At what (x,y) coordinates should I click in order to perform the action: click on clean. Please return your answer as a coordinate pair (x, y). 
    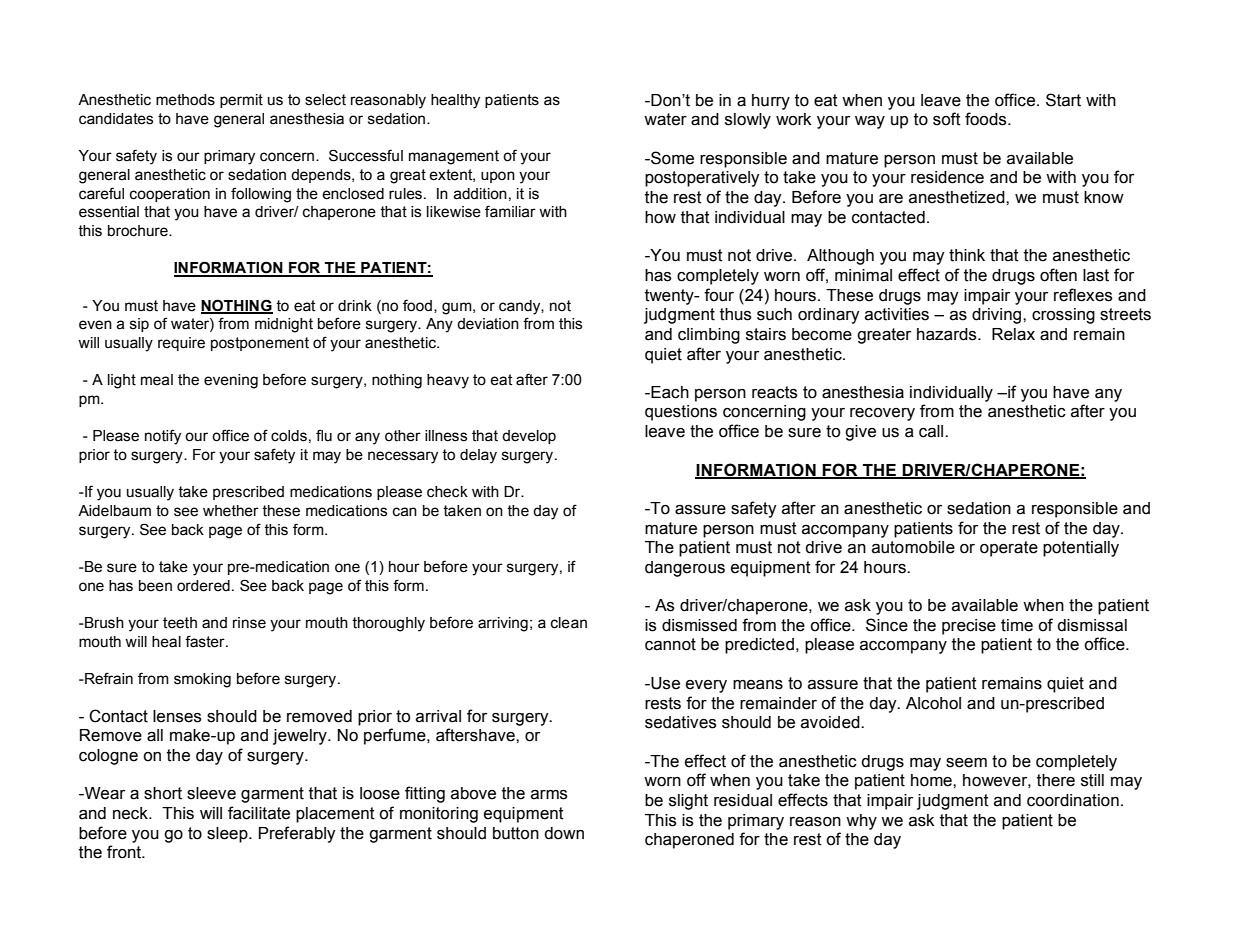
    Looking at the image, I should click on (569, 623).
